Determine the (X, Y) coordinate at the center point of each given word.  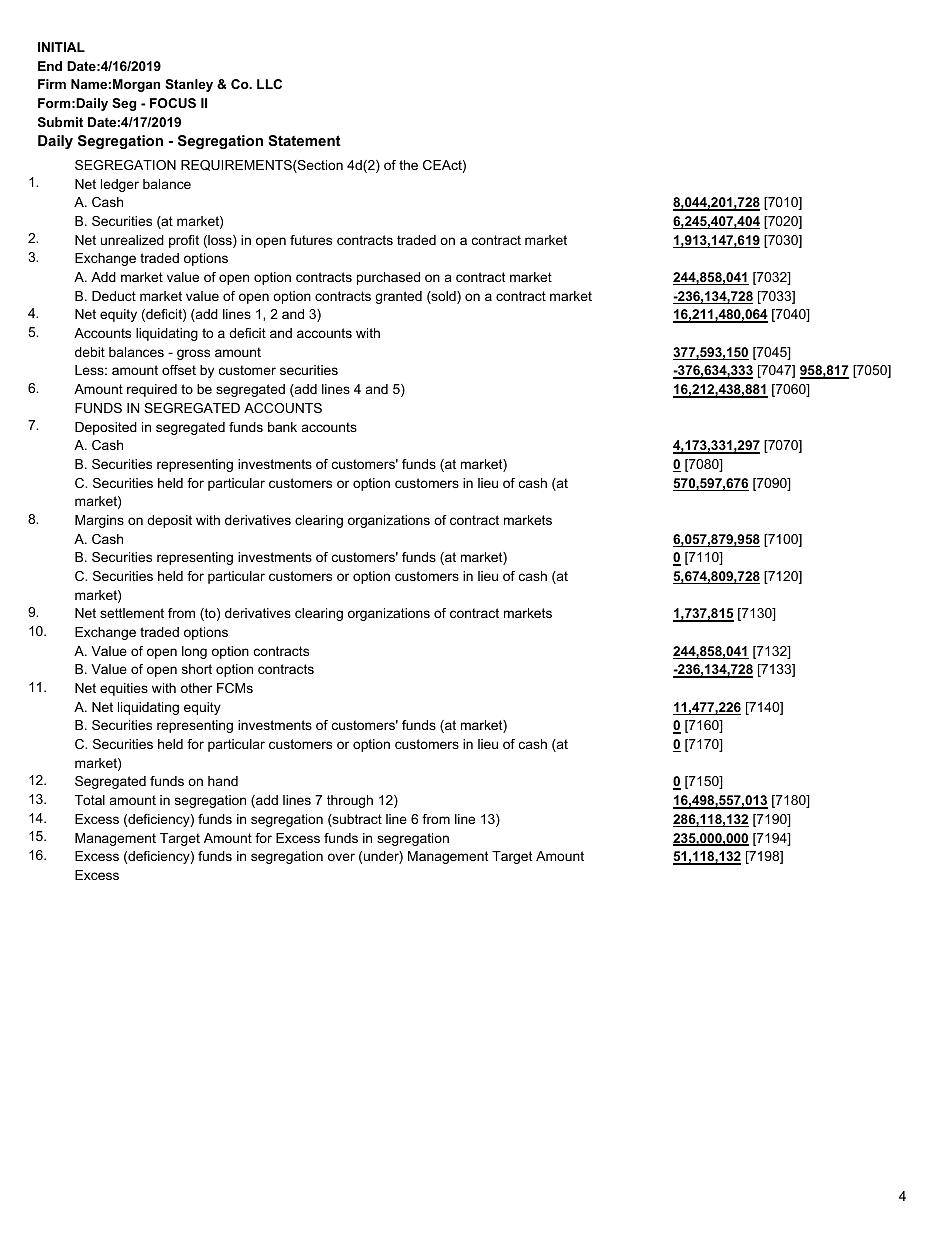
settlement (132, 613)
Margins (99, 521)
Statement (304, 140)
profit (184, 241)
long (194, 652)
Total (90, 800)
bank (282, 427)
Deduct (114, 296)
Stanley (189, 85)
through (350, 801)
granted (398, 297)
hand (223, 781)
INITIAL (61, 47)
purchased (388, 278)
